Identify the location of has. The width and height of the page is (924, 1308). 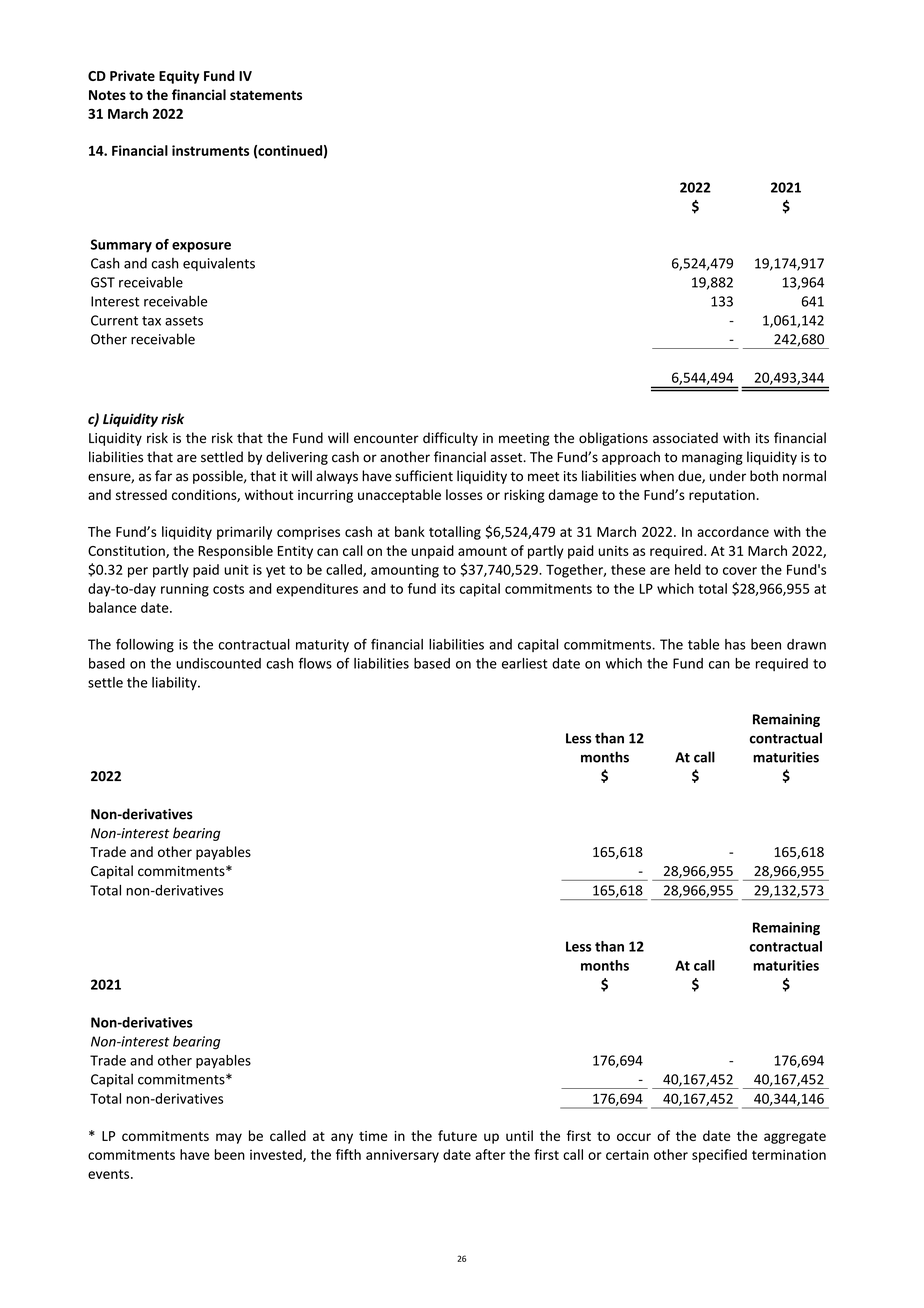
(735, 644).
